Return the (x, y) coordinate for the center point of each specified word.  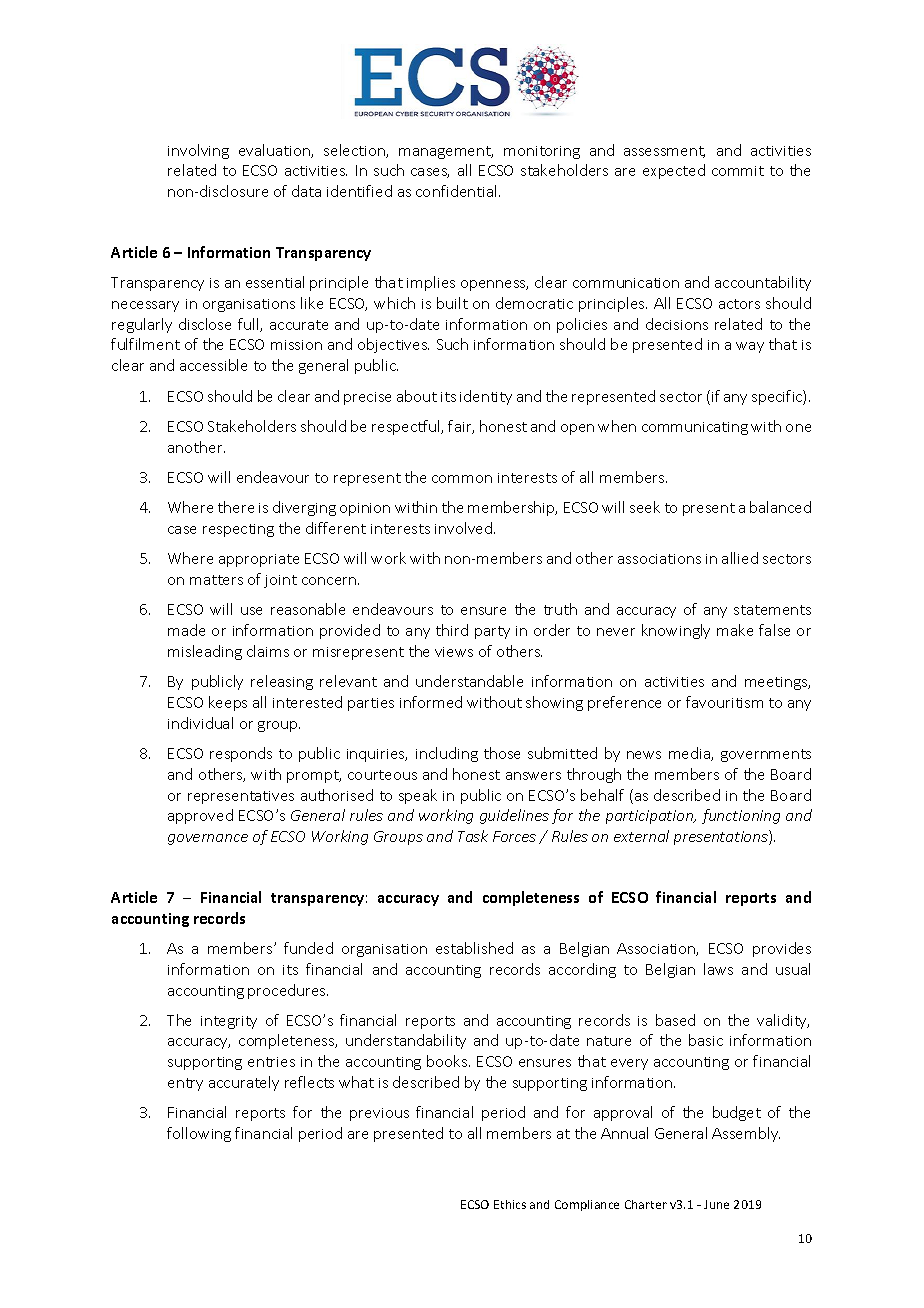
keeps (228, 703)
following (199, 1134)
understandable (469, 681)
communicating (695, 428)
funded (308, 948)
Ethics (510, 1204)
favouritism (724, 702)
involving (198, 151)
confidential (458, 191)
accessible (213, 365)
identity (486, 397)
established (474, 948)
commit (738, 171)
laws (718, 969)
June (716, 1204)
